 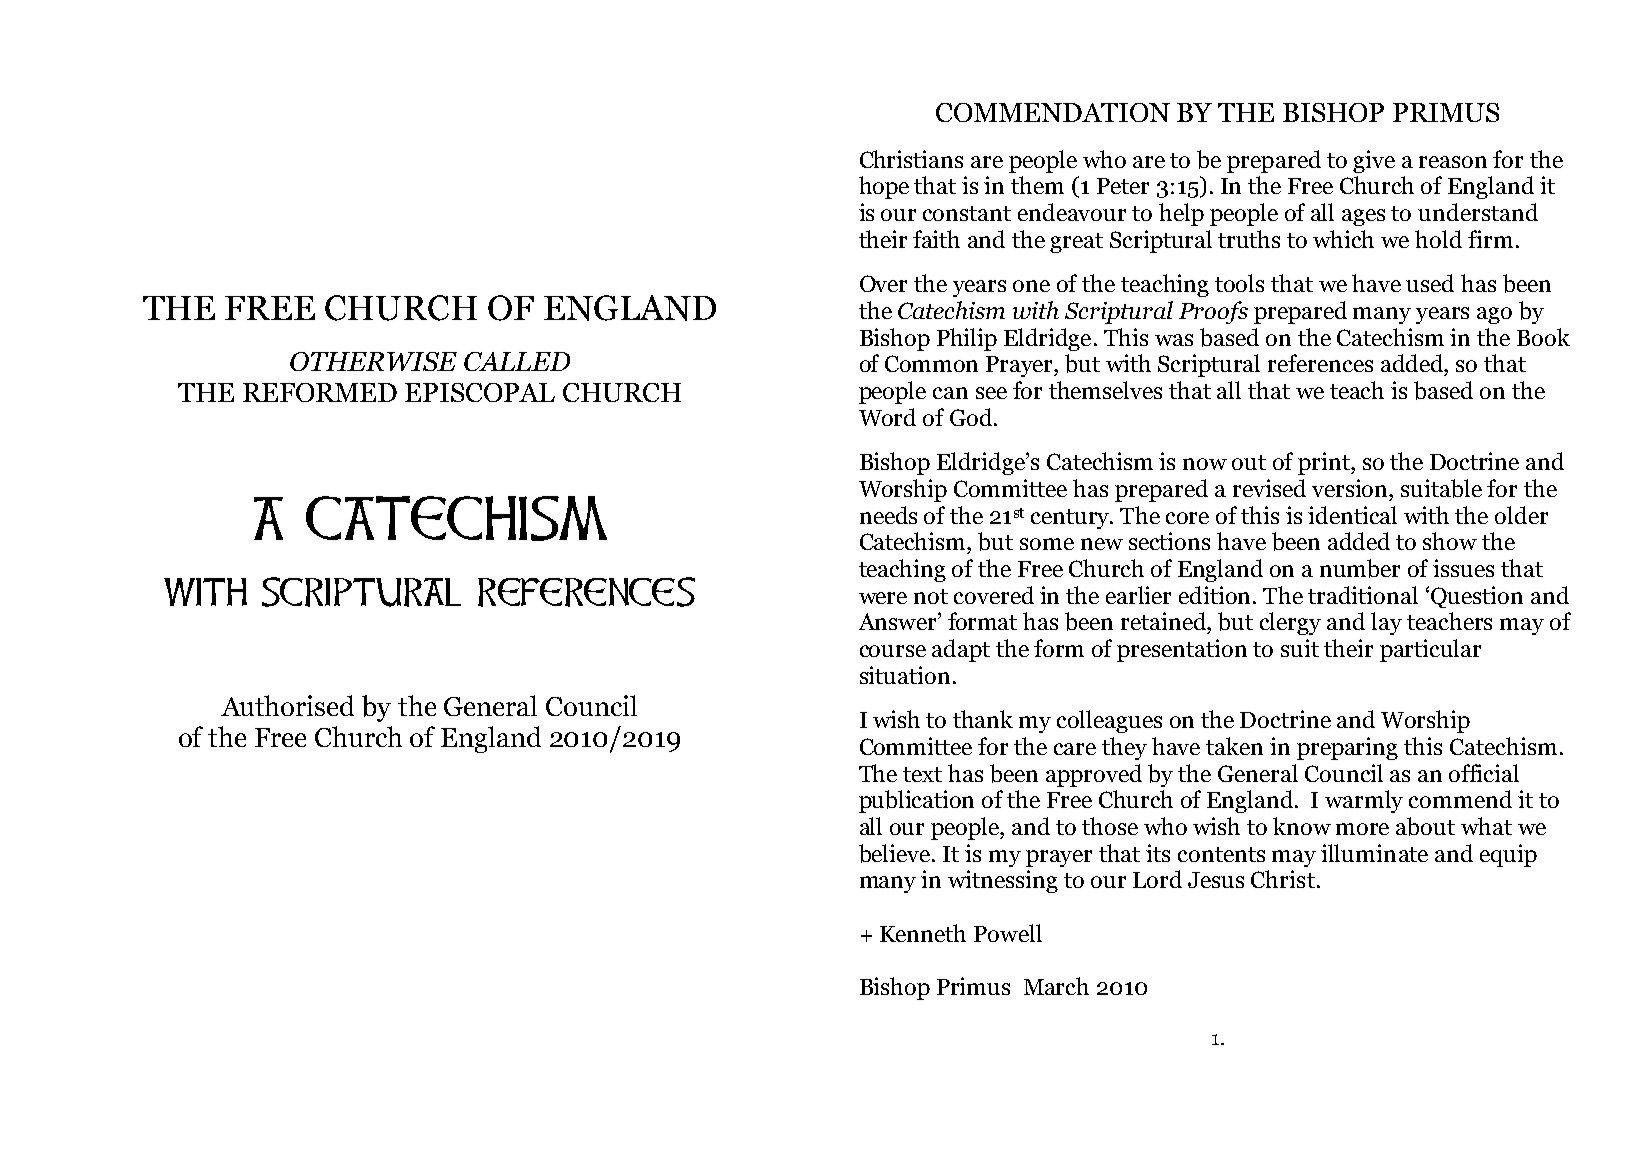 I want to click on Kenneth, so click(x=923, y=933).
